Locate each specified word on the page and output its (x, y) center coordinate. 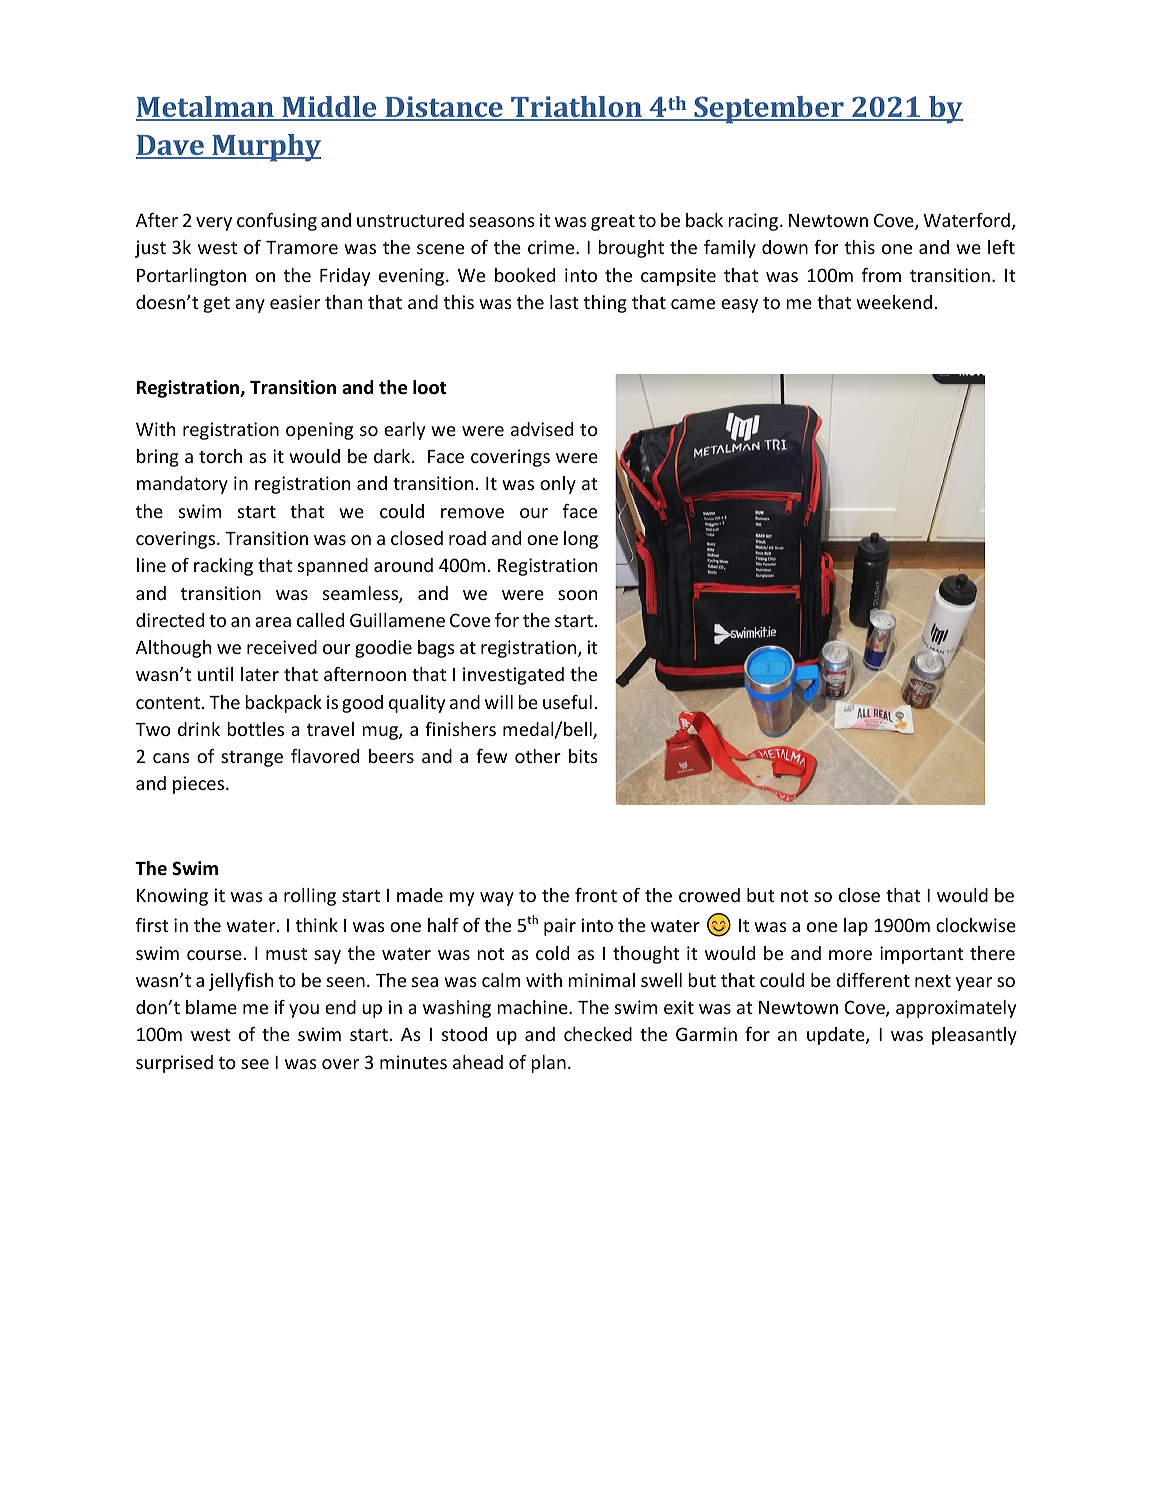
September (769, 110)
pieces (200, 785)
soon (577, 595)
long (581, 540)
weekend (894, 302)
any (250, 306)
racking (223, 567)
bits (583, 756)
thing (605, 304)
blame (211, 1007)
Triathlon (576, 108)
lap (856, 927)
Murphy (265, 148)
